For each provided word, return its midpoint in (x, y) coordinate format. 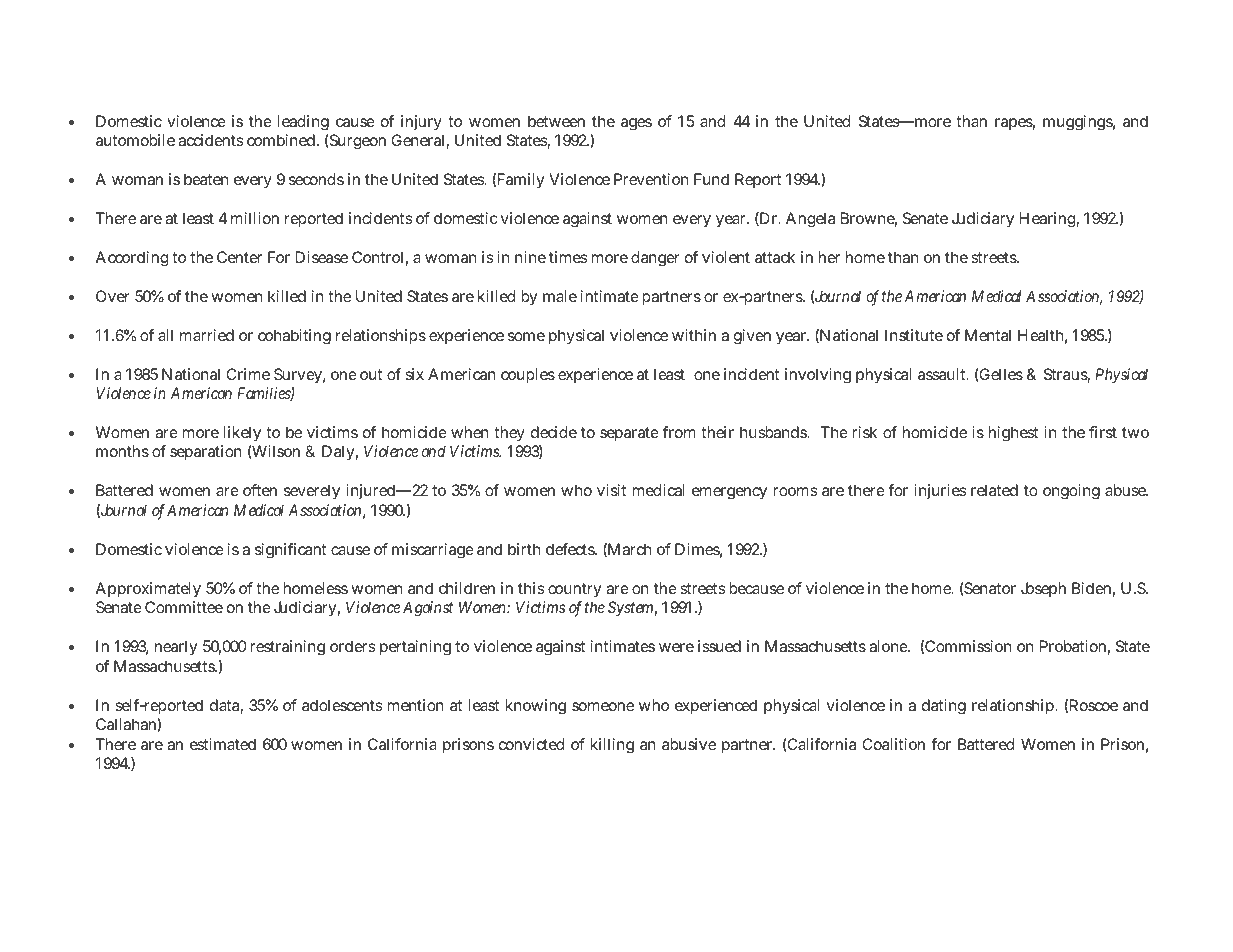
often (260, 490)
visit (611, 490)
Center (239, 257)
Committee (184, 607)
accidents (211, 140)
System (632, 608)
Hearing (1049, 220)
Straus (1067, 375)
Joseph (1043, 589)
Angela (810, 220)
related (994, 490)
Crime (248, 374)
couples (528, 376)
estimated (223, 744)
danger (655, 259)
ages (636, 124)
